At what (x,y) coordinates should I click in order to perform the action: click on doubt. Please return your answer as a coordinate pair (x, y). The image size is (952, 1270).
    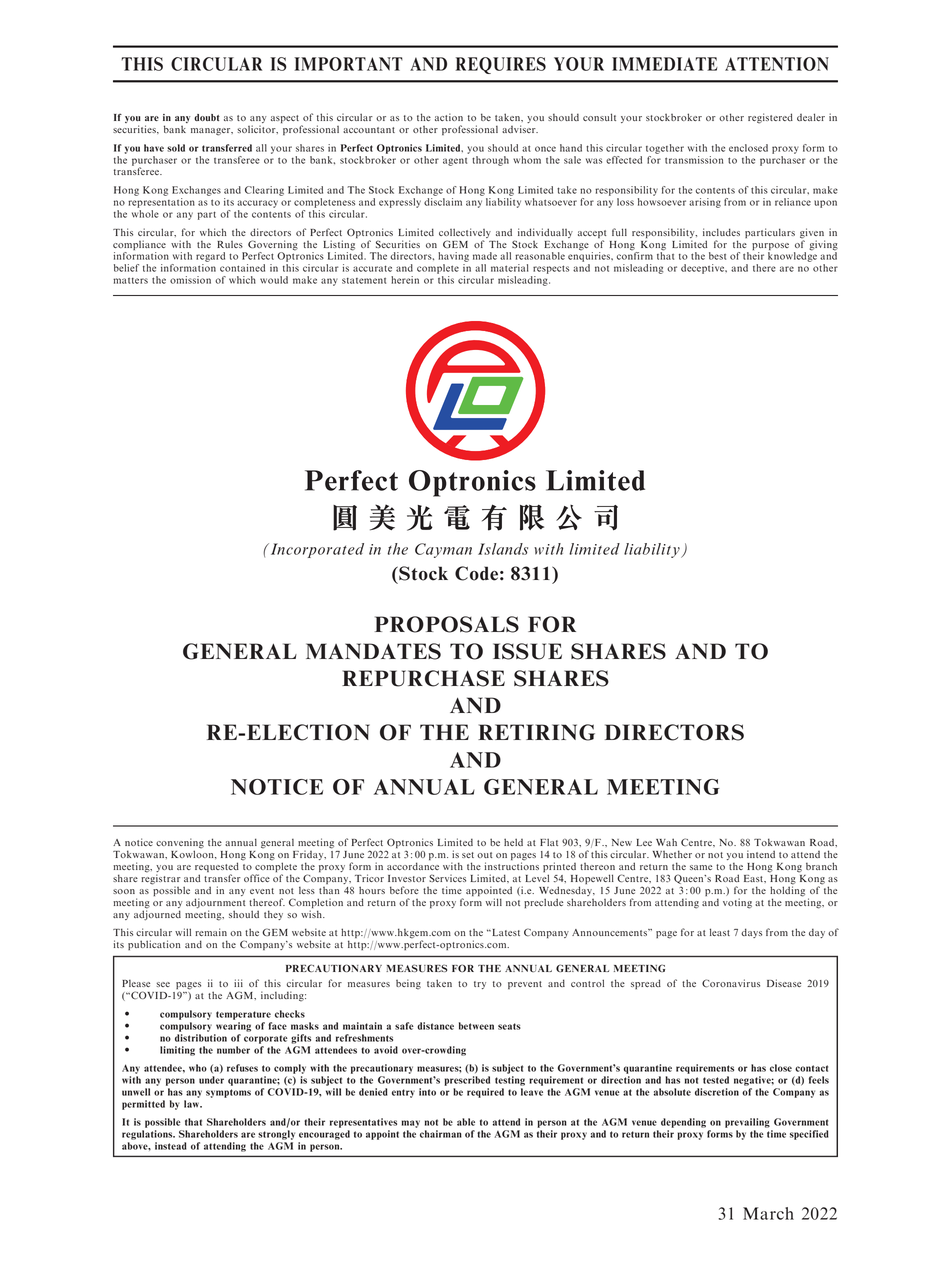
    Looking at the image, I should click on (207, 117).
